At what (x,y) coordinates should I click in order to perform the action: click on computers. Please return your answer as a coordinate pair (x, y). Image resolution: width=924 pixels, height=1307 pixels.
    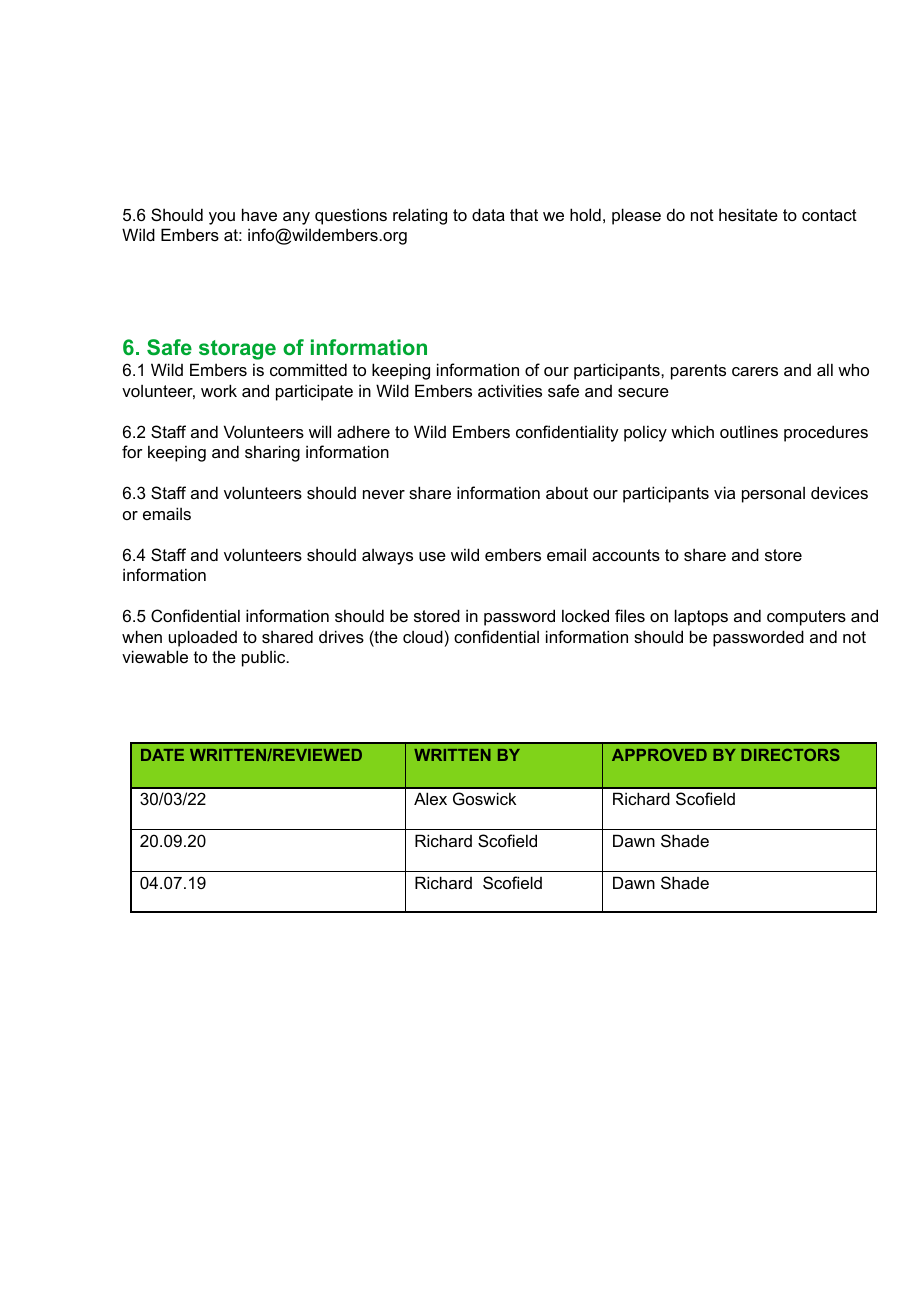
    Looking at the image, I should click on (806, 618).
